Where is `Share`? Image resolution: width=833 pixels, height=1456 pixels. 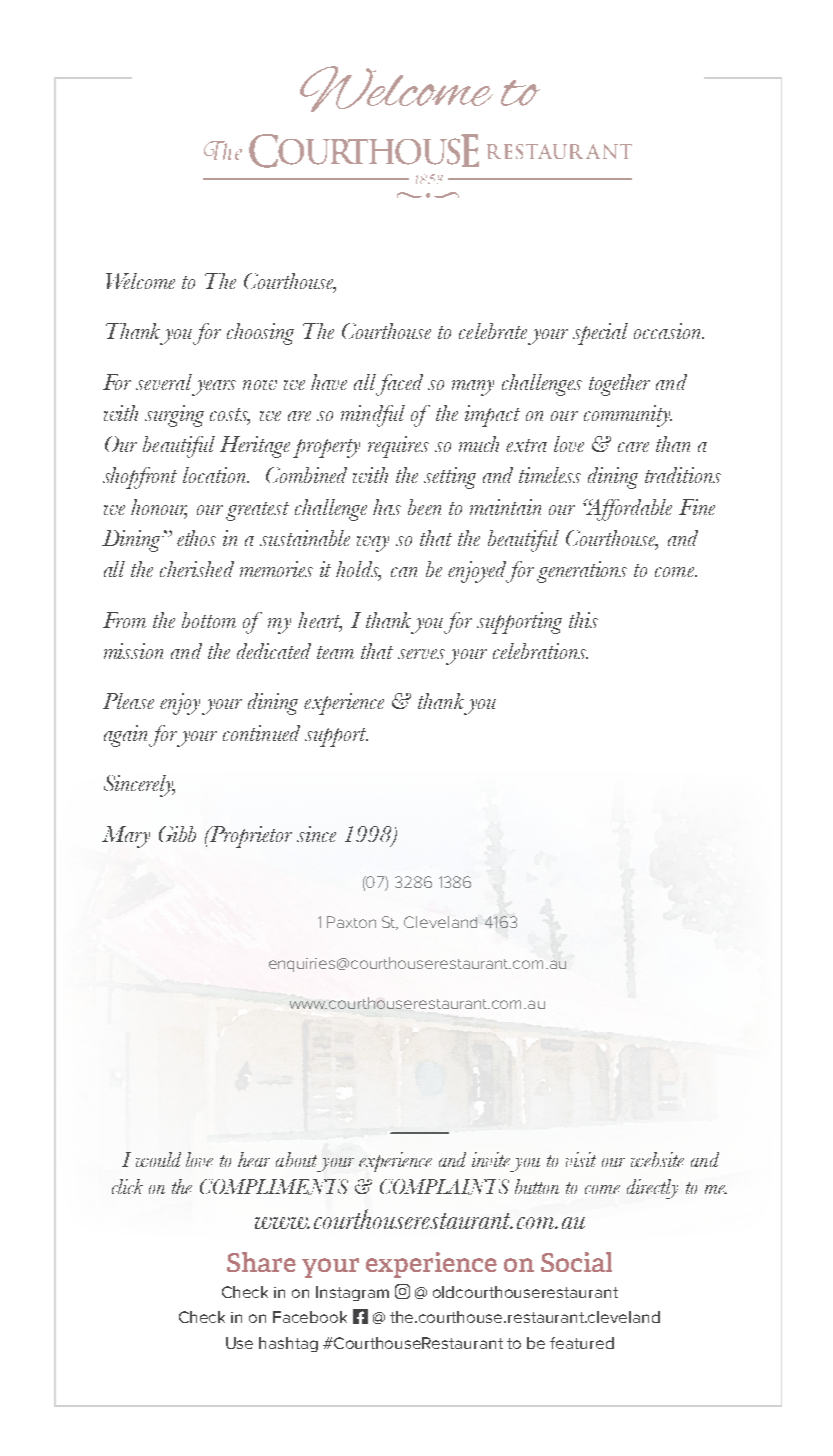 Share is located at coordinates (261, 1262).
